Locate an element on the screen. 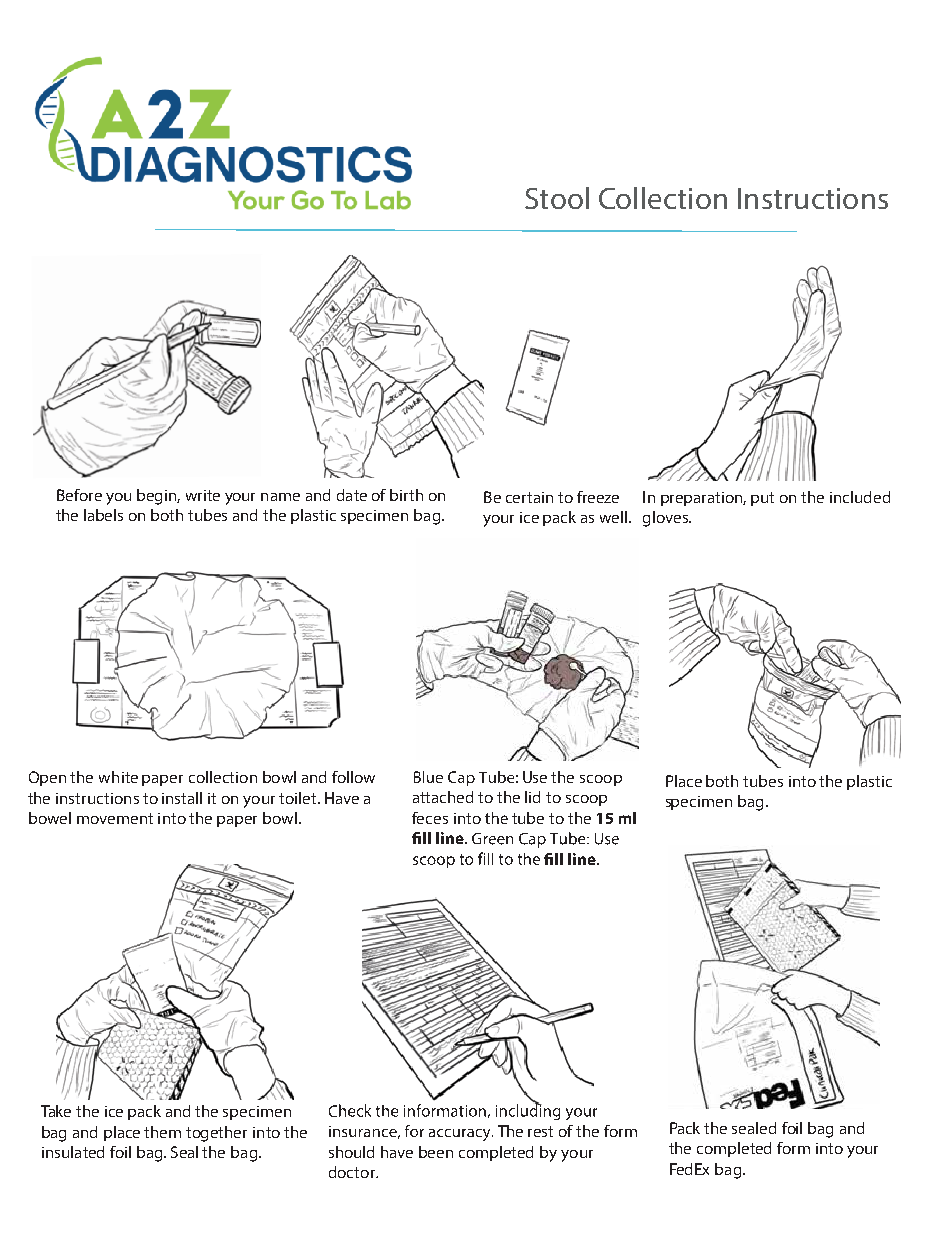  certain is located at coordinates (529, 497).
